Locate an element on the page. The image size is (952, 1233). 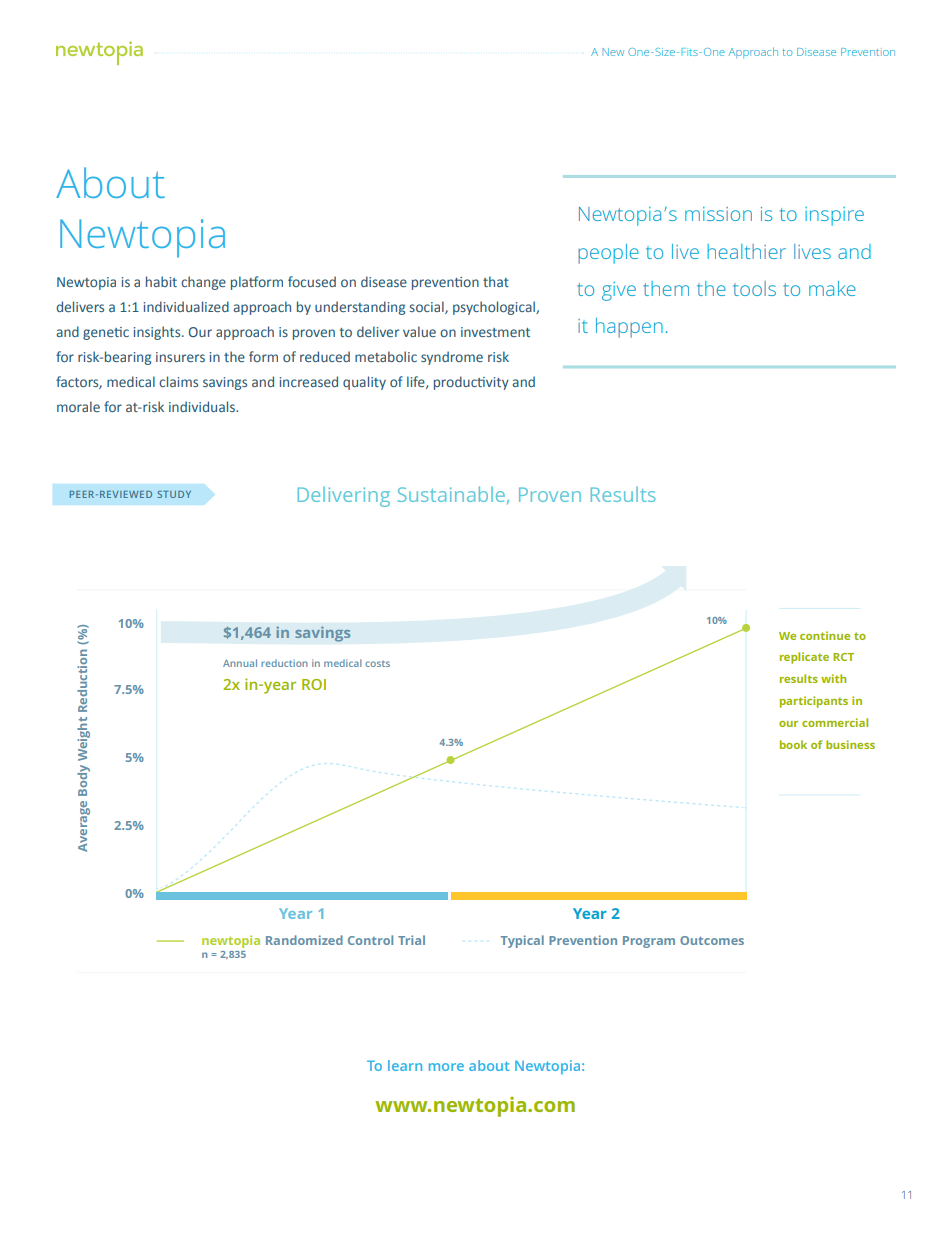
healthier is located at coordinates (746, 251).
